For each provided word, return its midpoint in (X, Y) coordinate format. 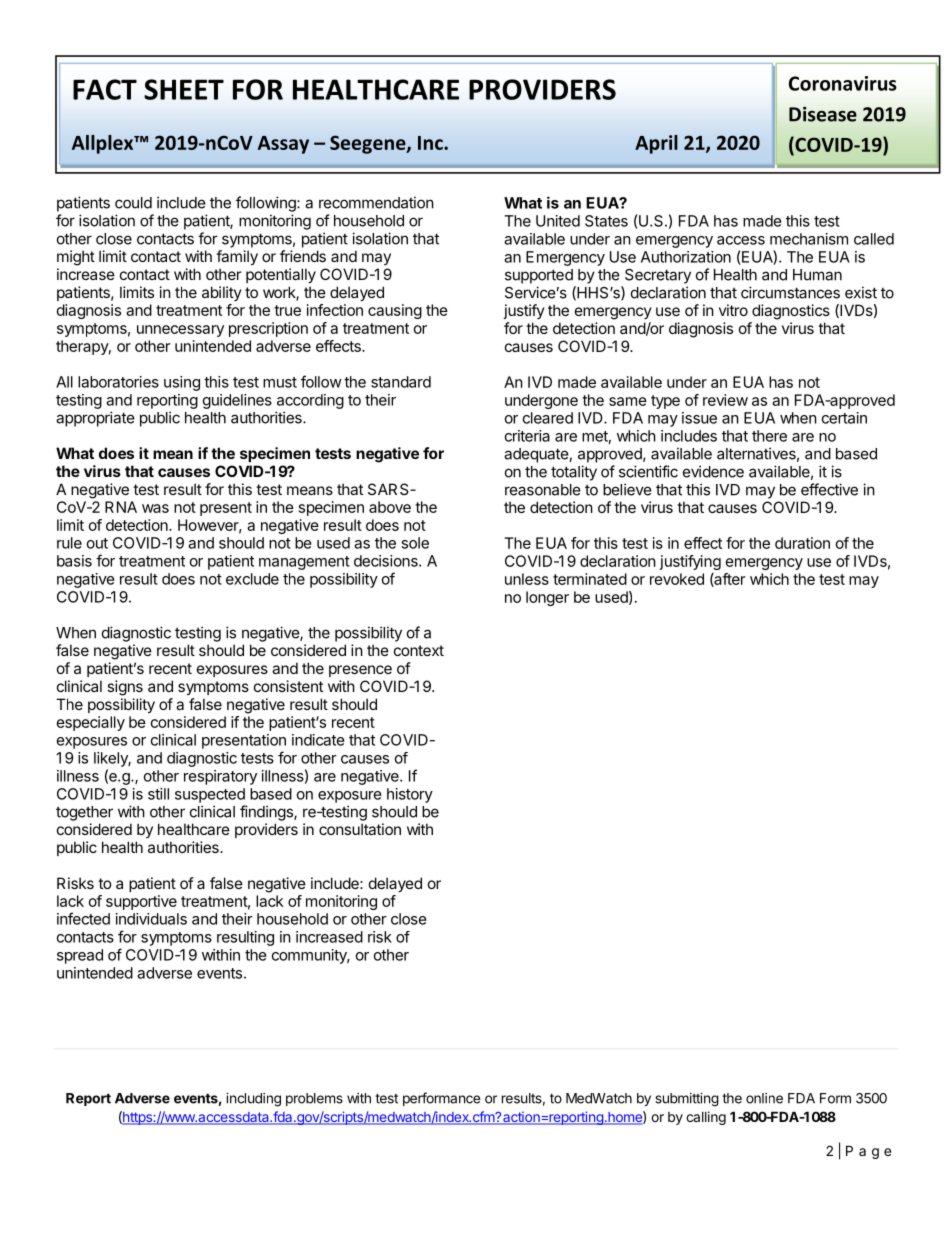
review (725, 400)
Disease (823, 114)
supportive (141, 902)
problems (314, 1099)
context (419, 650)
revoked (677, 579)
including (253, 1100)
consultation (360, 829)
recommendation (376, 202)
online (764, 1098)
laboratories (118, 382)
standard (401, 382)
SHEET (184, 89)
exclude (252, 579)
